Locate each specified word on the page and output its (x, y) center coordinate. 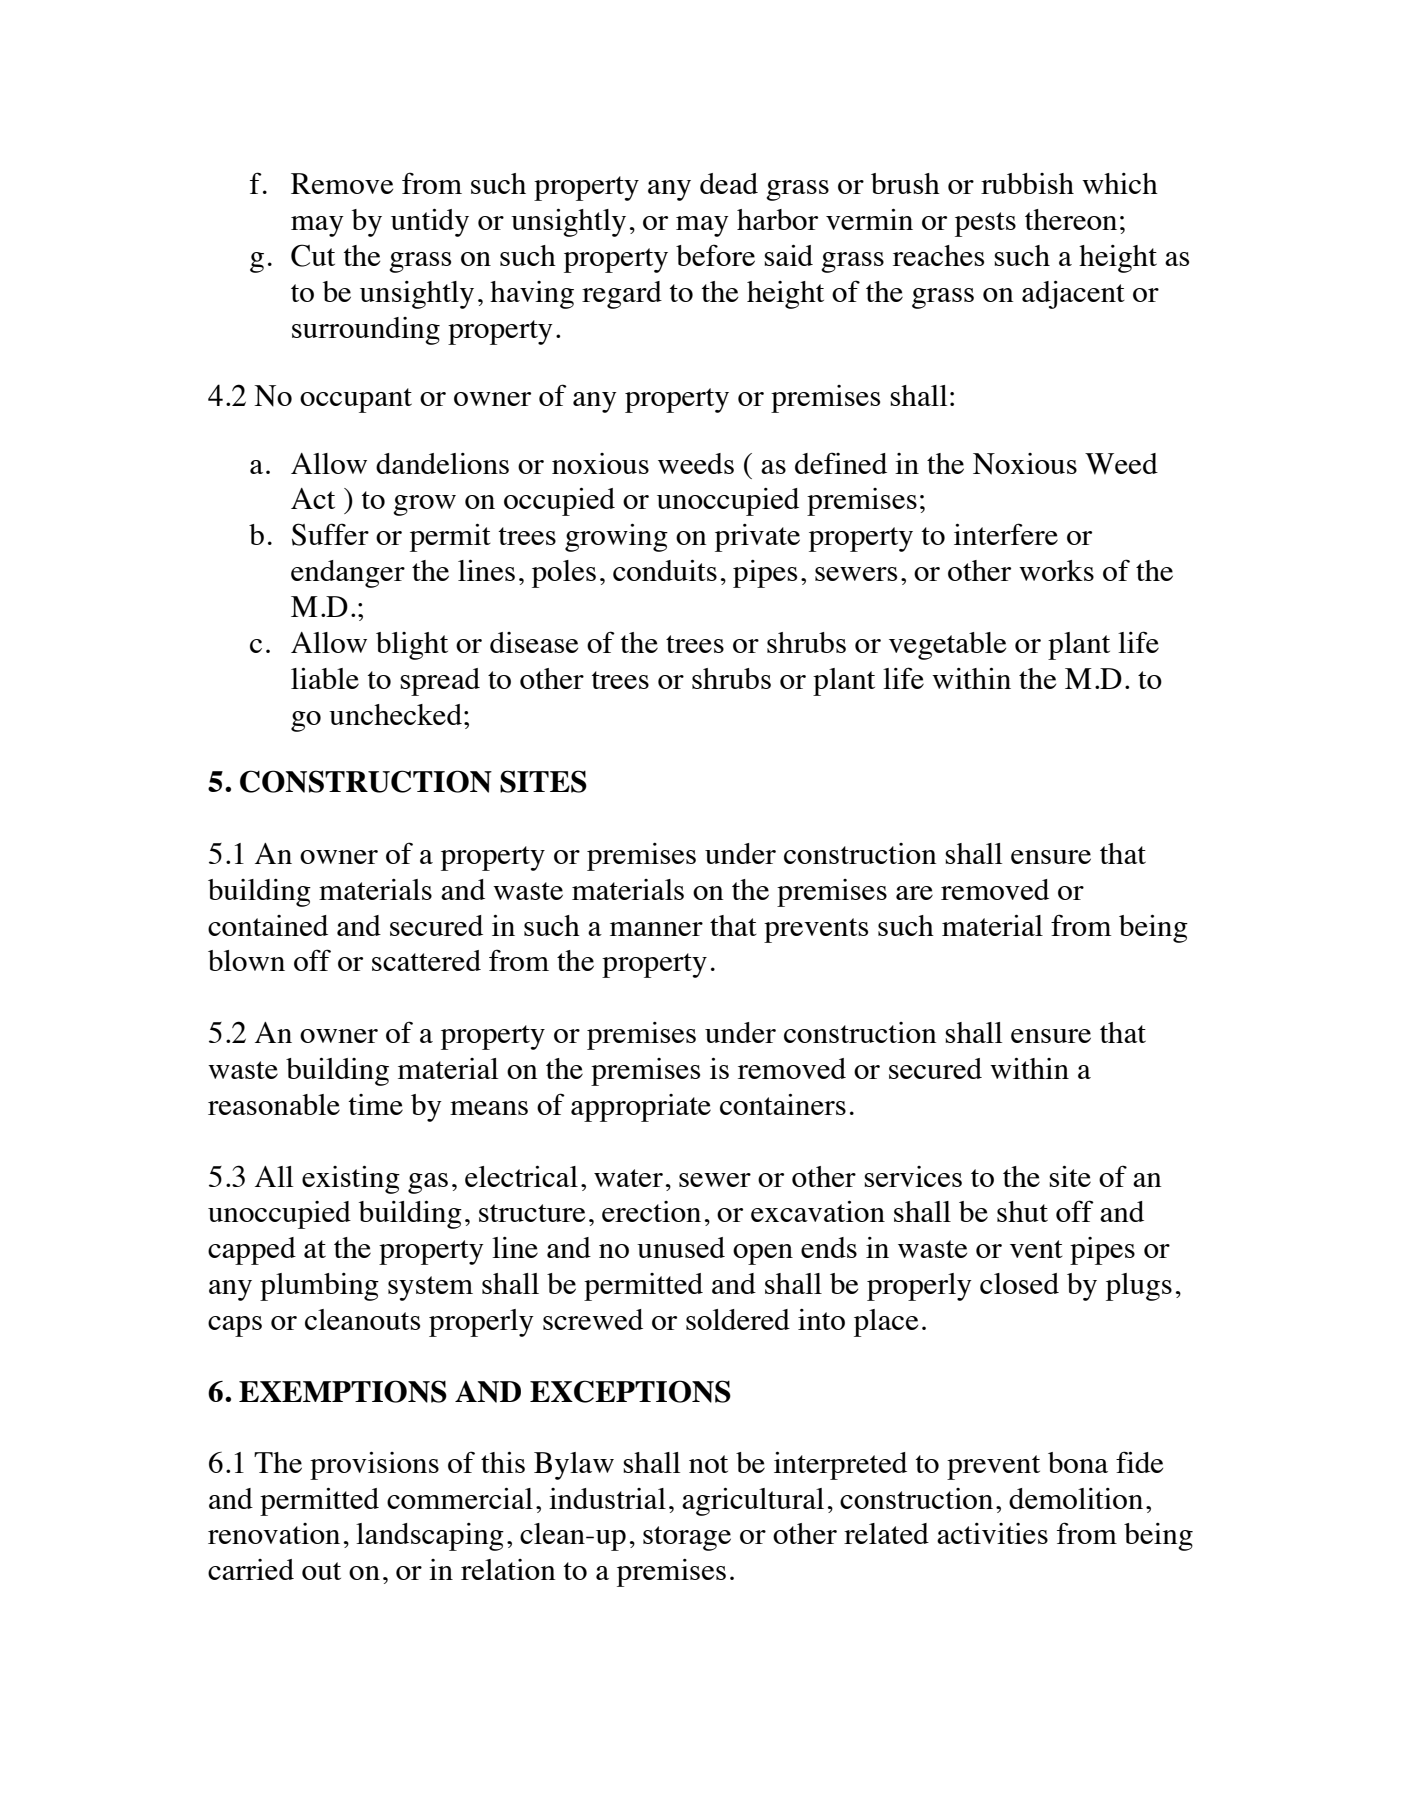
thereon (1071, 219)
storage (687, 1538)
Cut (313, 255)
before (715, 255)
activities (992, 1533)
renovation (274, 1533)
